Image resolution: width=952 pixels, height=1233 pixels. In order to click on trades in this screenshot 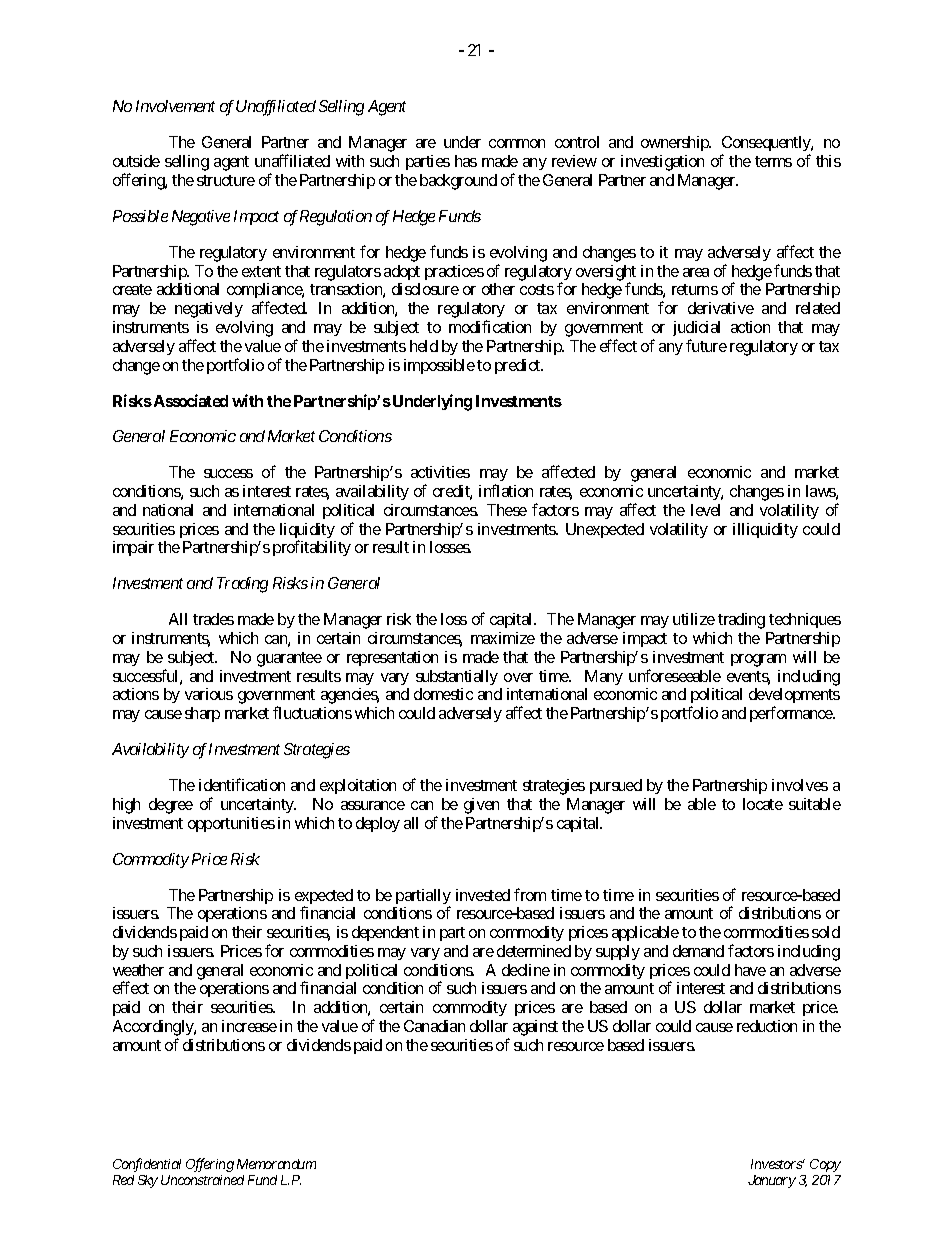, I will do `click(213, 619)`.
